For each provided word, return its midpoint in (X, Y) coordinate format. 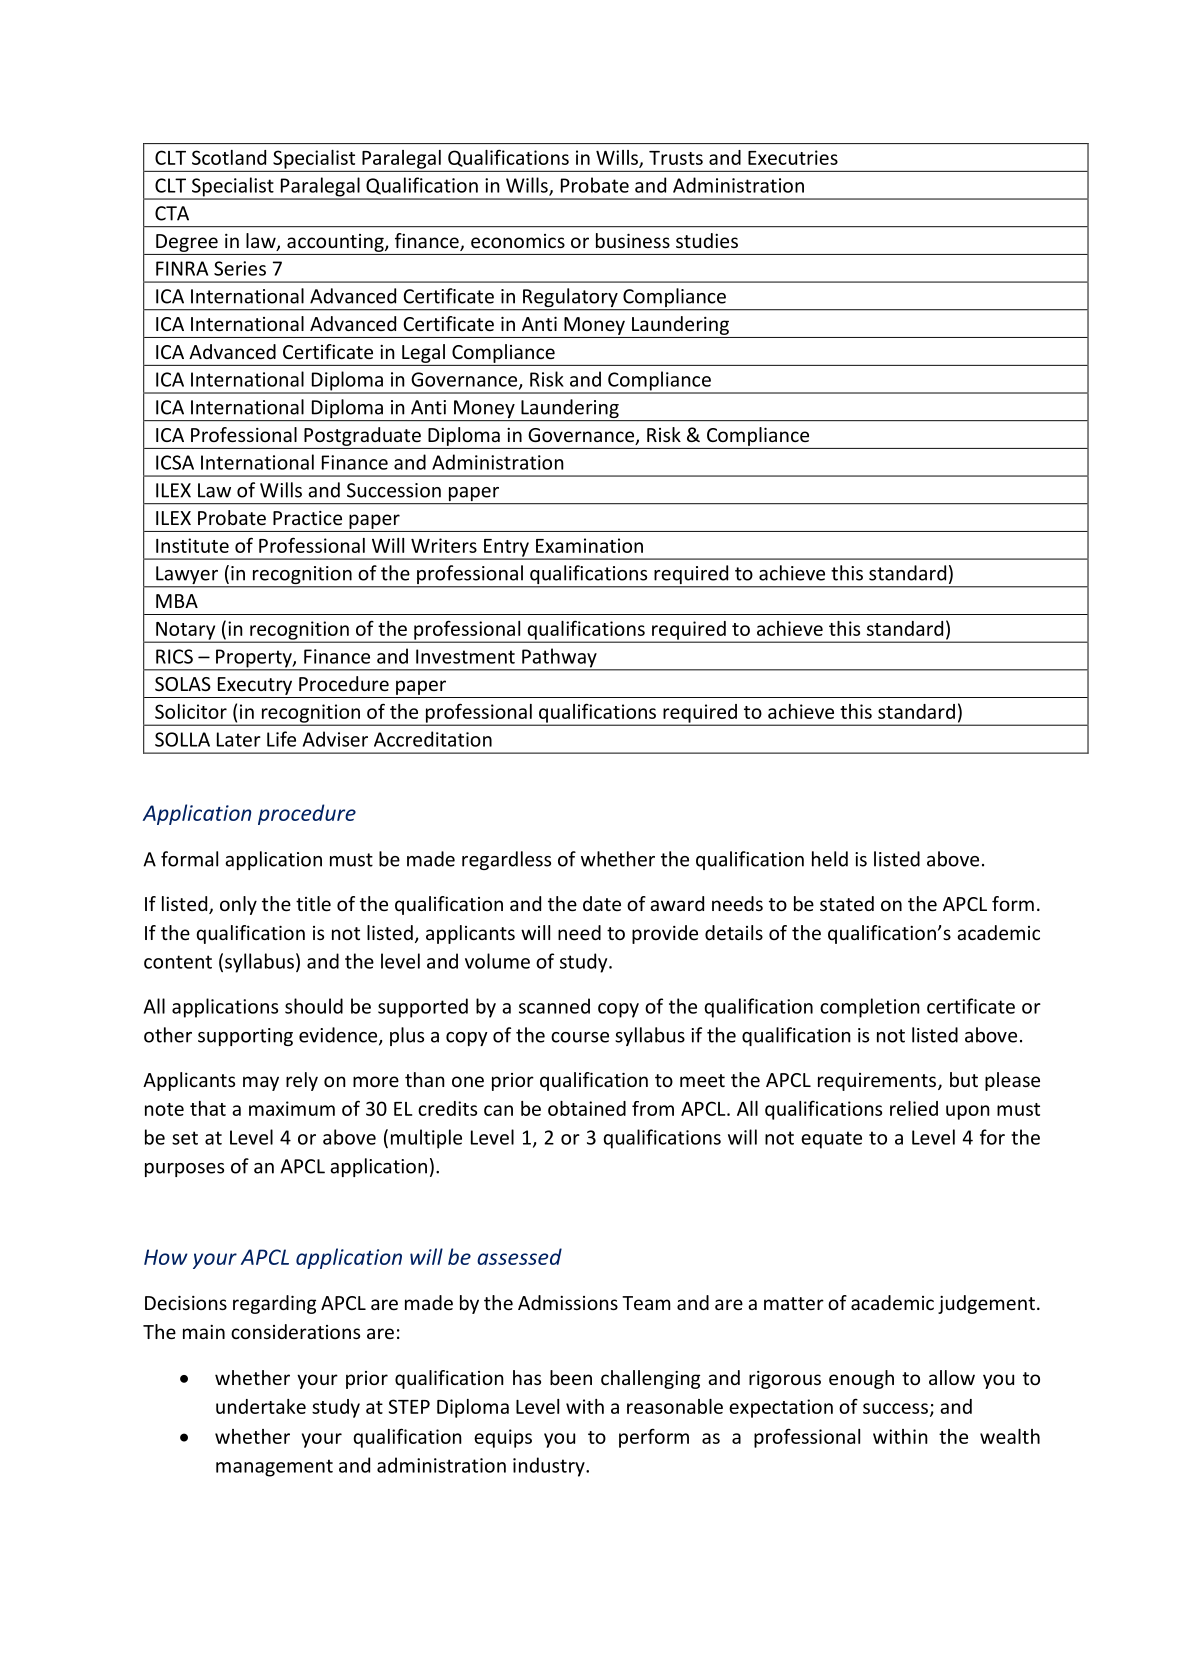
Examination (589, 545)
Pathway (559, 659)
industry (550, 1467)
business (633, 240)
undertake (261, 1406)
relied (914, 1108)
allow (952, 1377)
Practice (307, 518)
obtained (587, 1108)
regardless (506, 860)
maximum (292, 1108)
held (830, 859)
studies (707, 240)
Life (281, 739)
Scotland (229, 157)
